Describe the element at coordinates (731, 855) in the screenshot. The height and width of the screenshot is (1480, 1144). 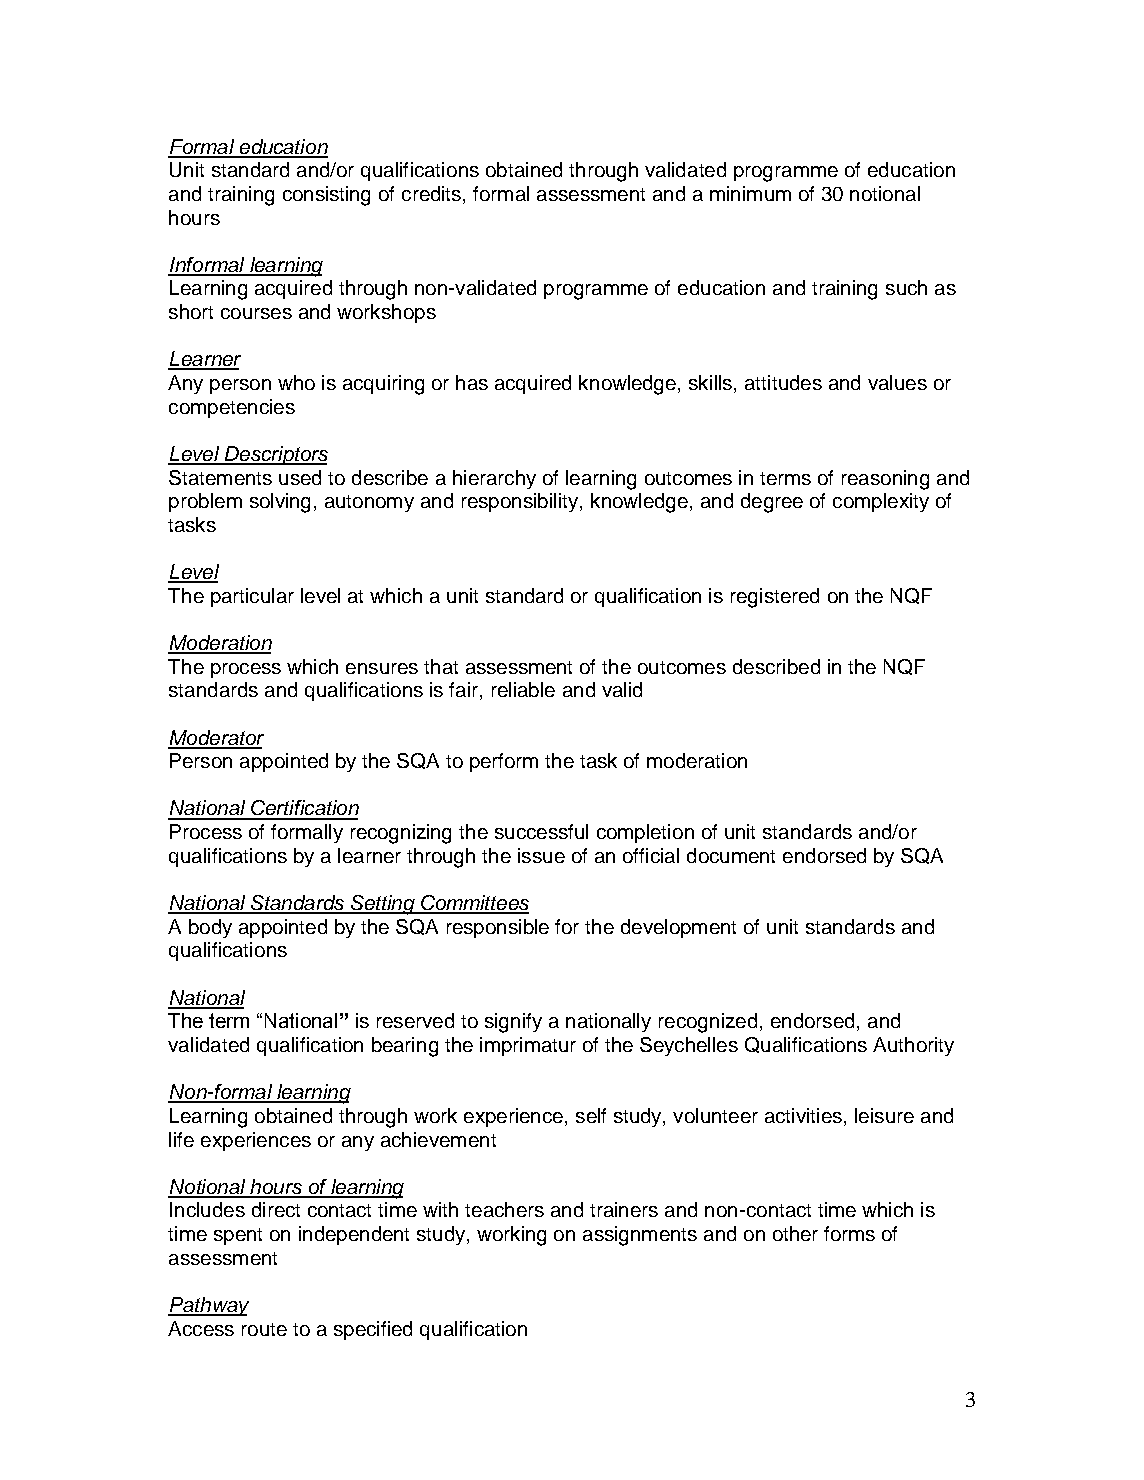
I see `document` at that location.
